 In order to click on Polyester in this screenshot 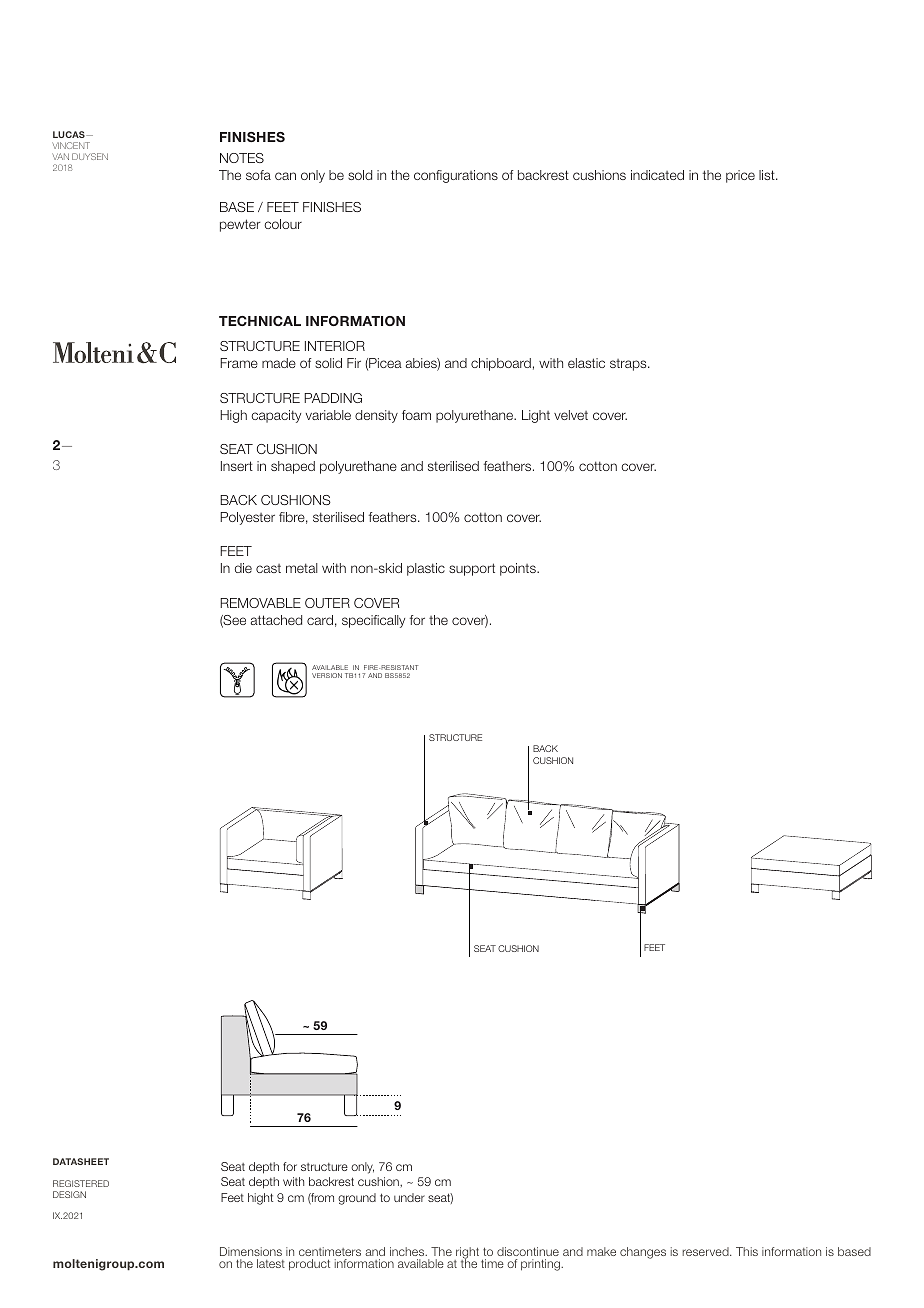, I will do `click(247, 518)`.
